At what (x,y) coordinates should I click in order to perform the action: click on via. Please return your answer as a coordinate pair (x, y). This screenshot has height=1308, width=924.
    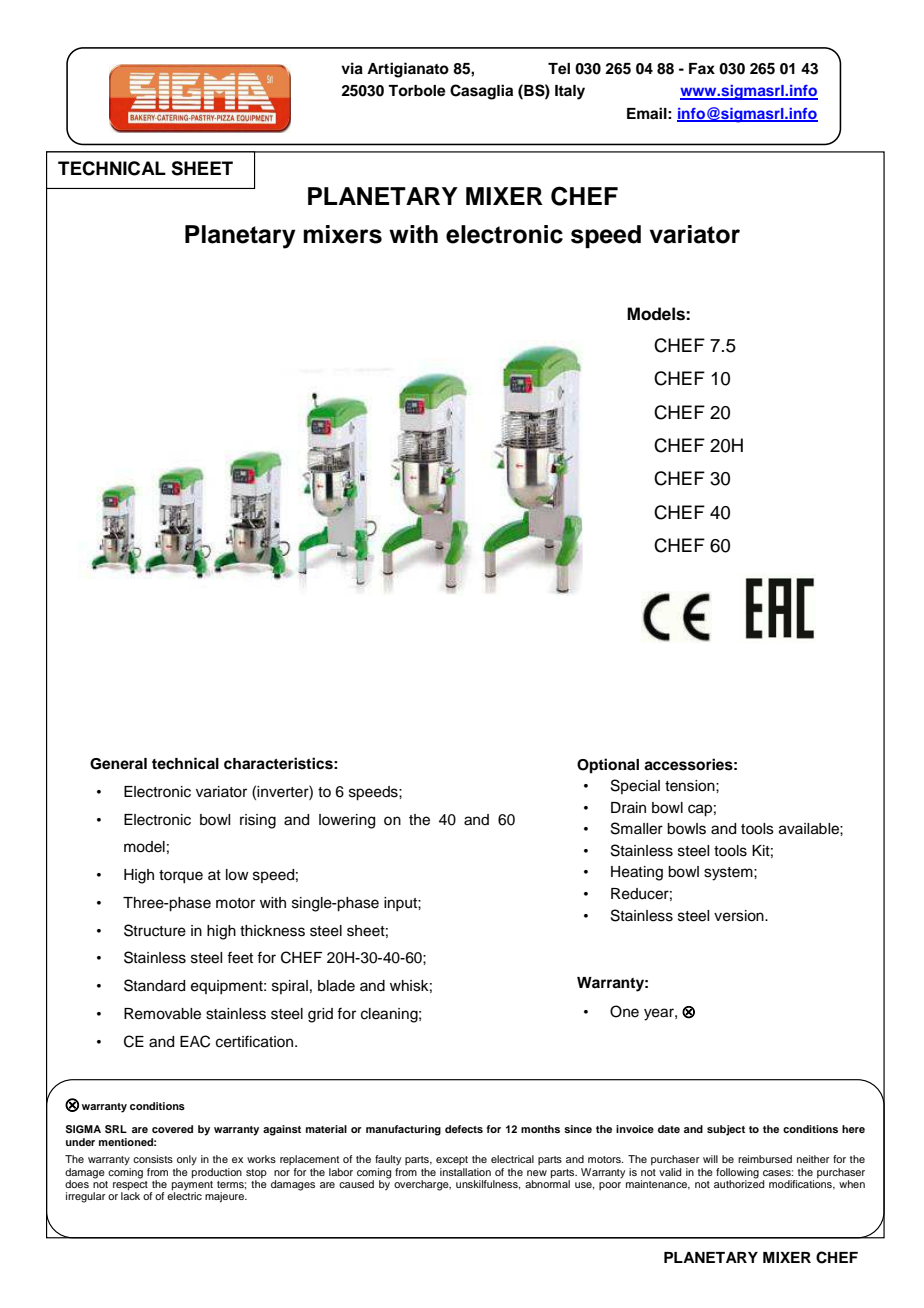
    Looking at the image, I should click on (352, 68).
